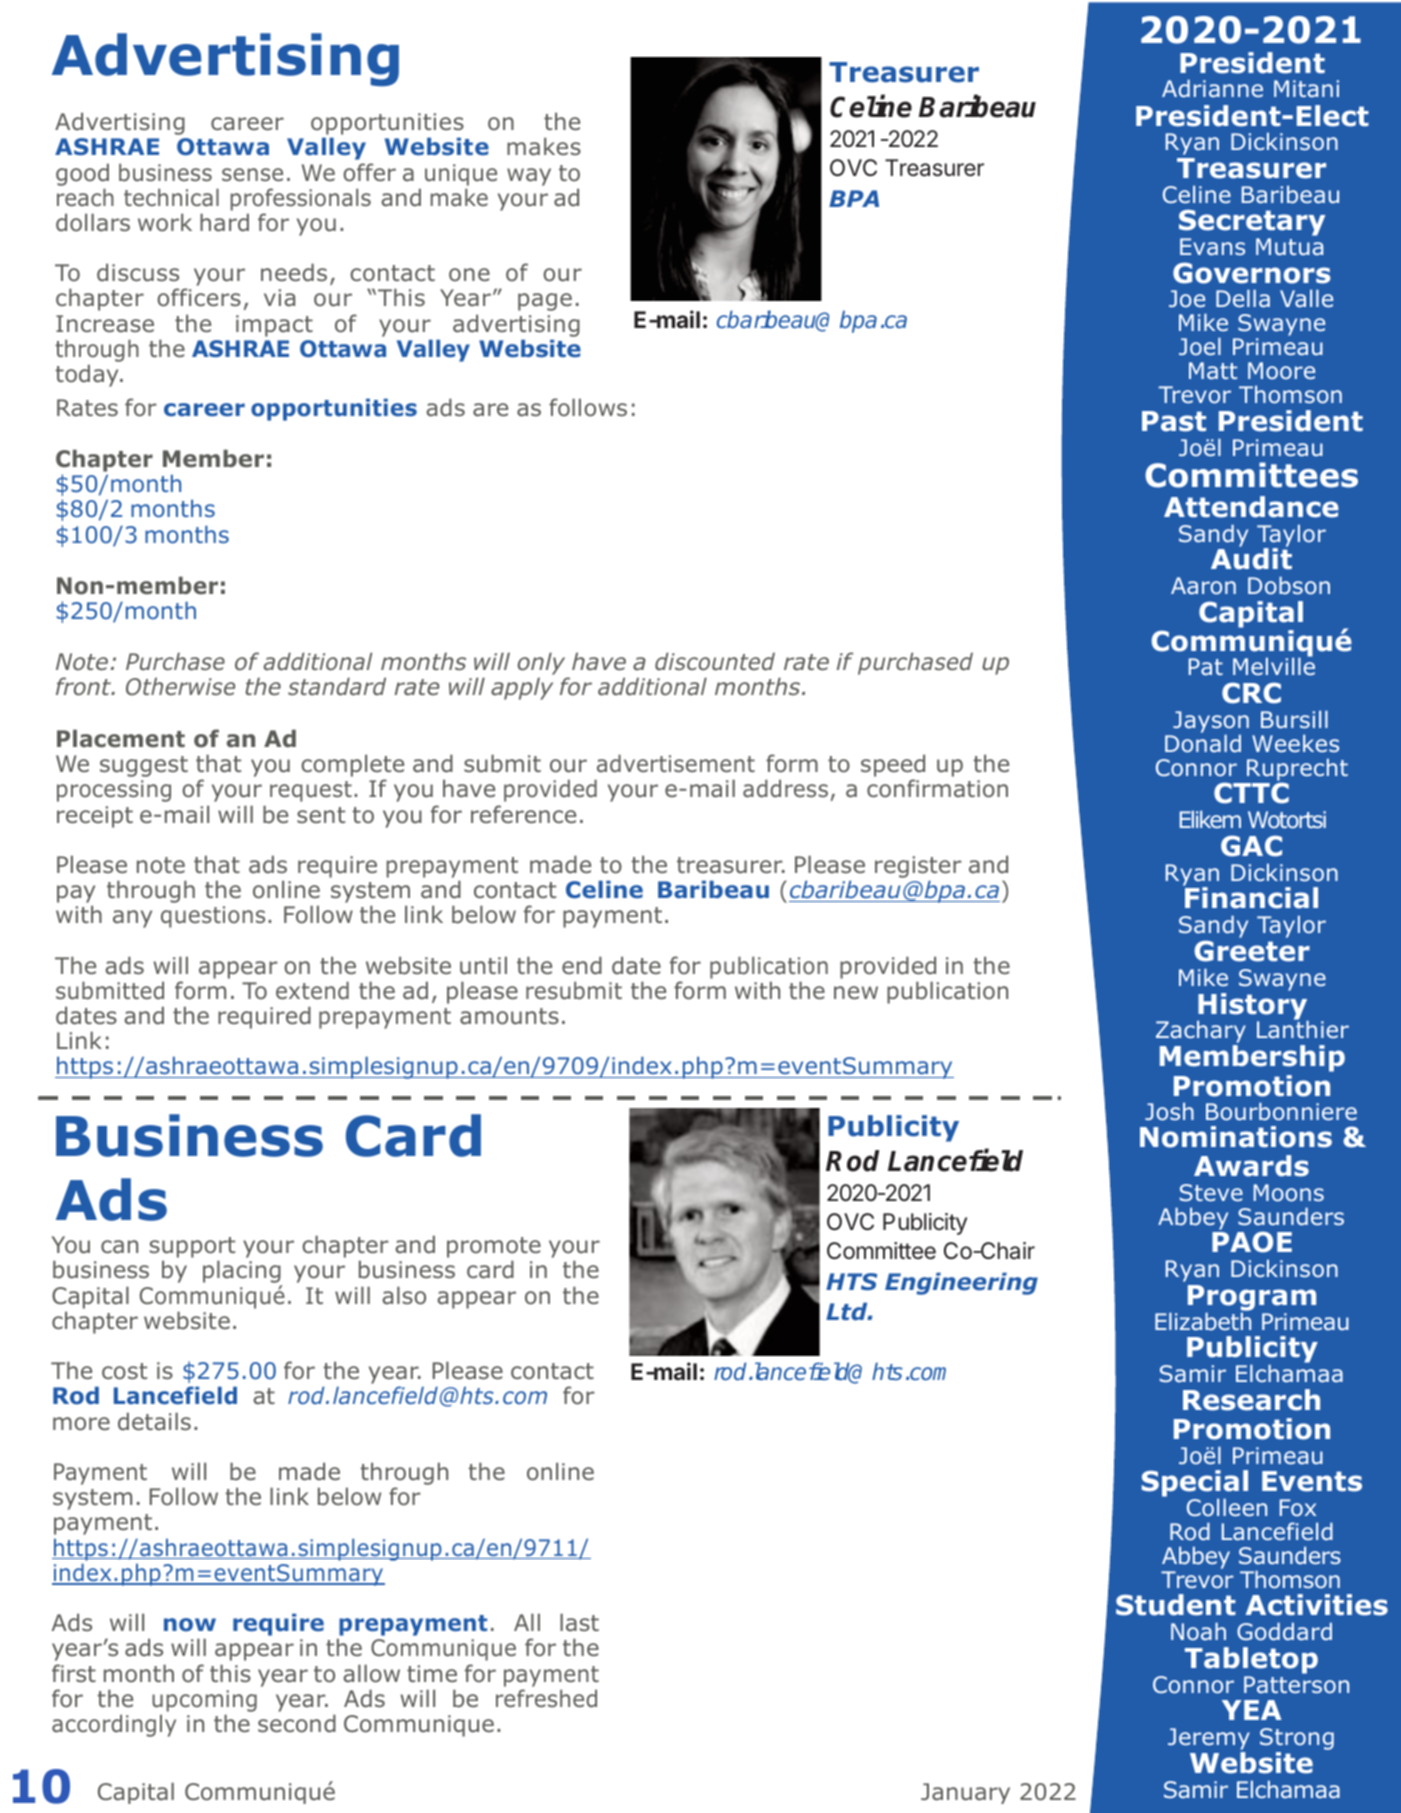  I want to click on questions, so click(213, 917).
